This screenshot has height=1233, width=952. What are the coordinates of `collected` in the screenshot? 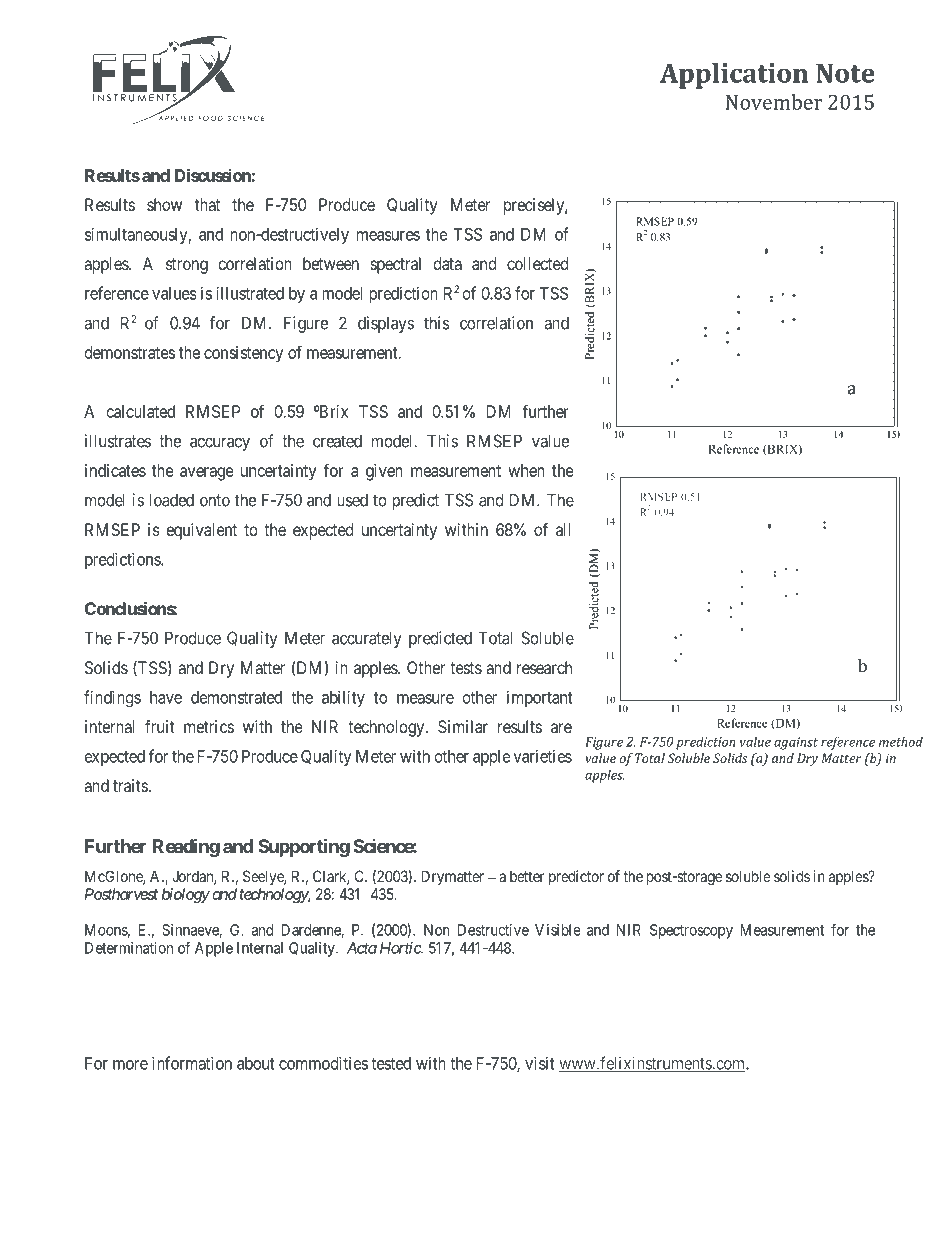 It's located at (537, 263).
